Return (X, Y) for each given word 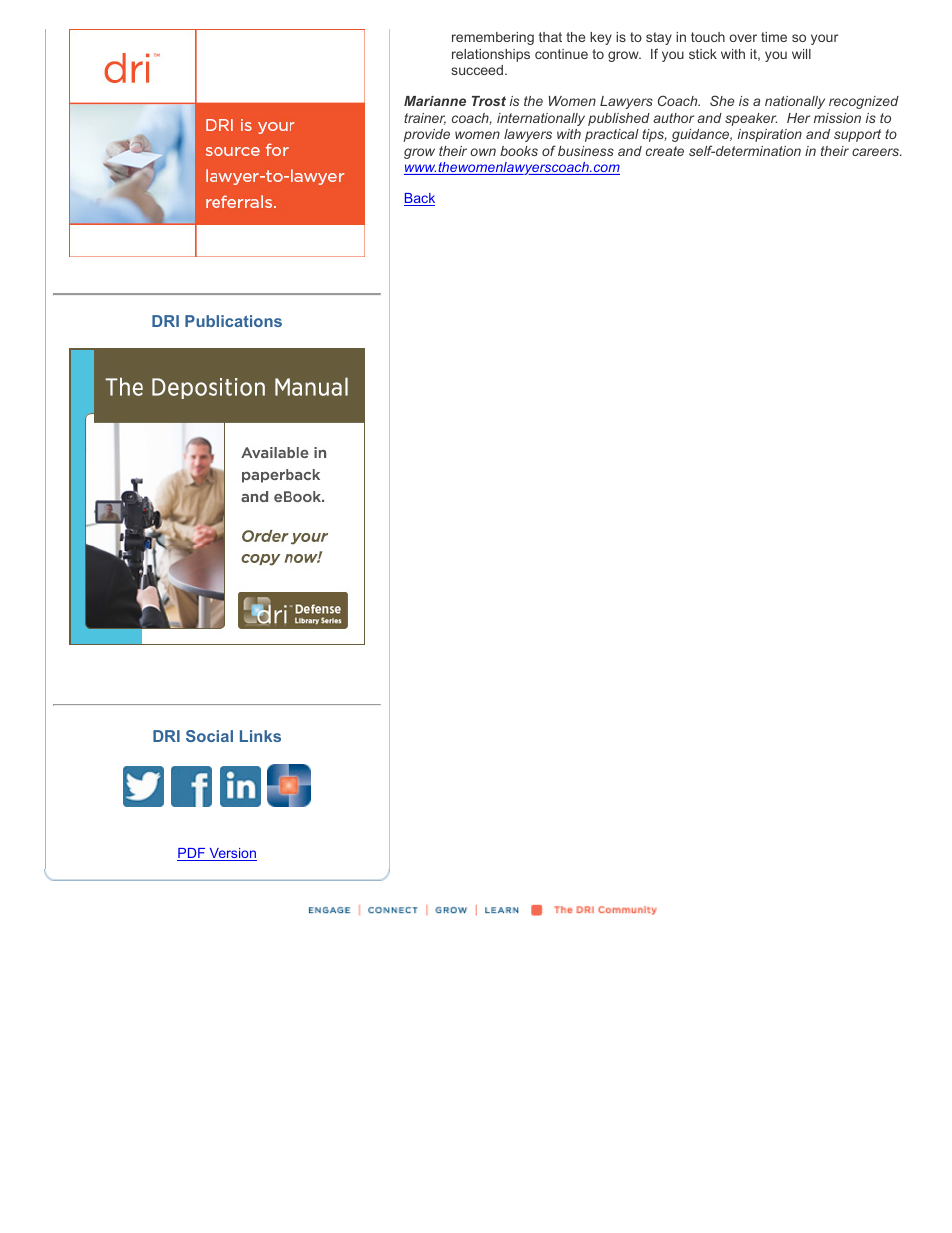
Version (232, 854)
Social (209, 736)
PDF (192, 854)
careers (877, 152)
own (483, 152)
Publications (233, 321)
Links (260, 736)
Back (419, 199)
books (519, 151)
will (801, 54)
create (665, 151)
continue (561, 54)
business (586, 151)
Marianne (435, 101)
